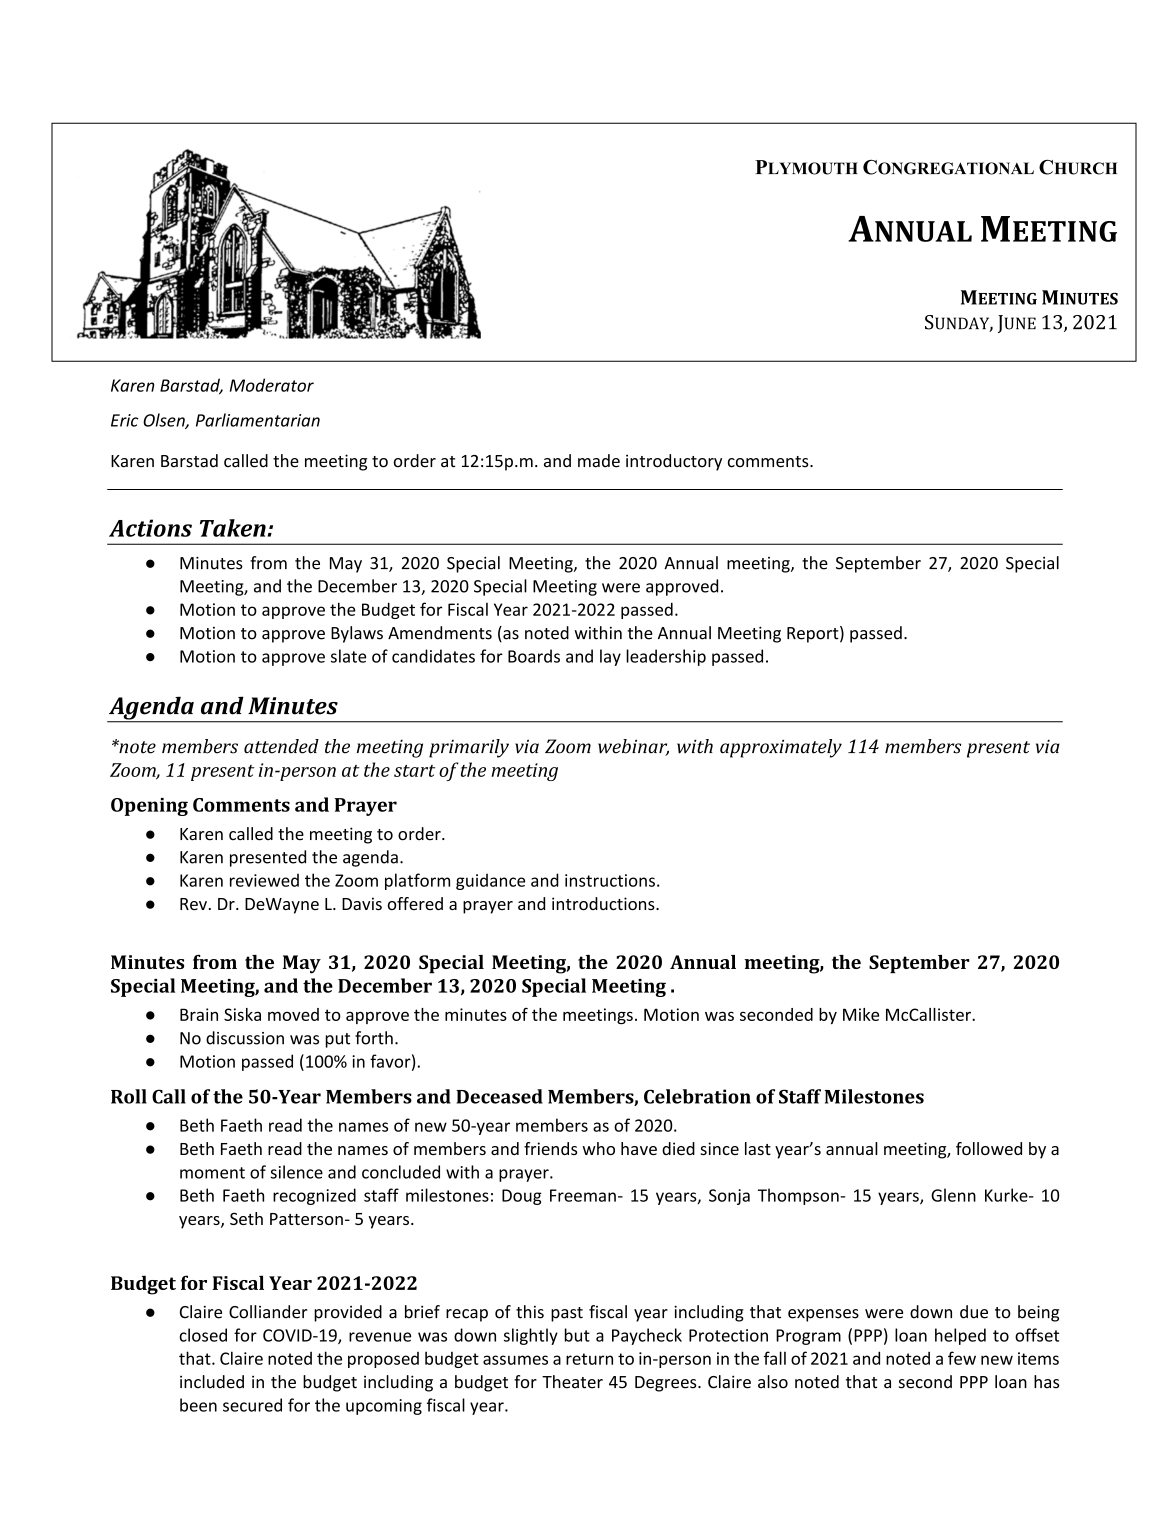 The height and width of the document is (1514, 1170). I want to click on introductory, so click(674, 462).
